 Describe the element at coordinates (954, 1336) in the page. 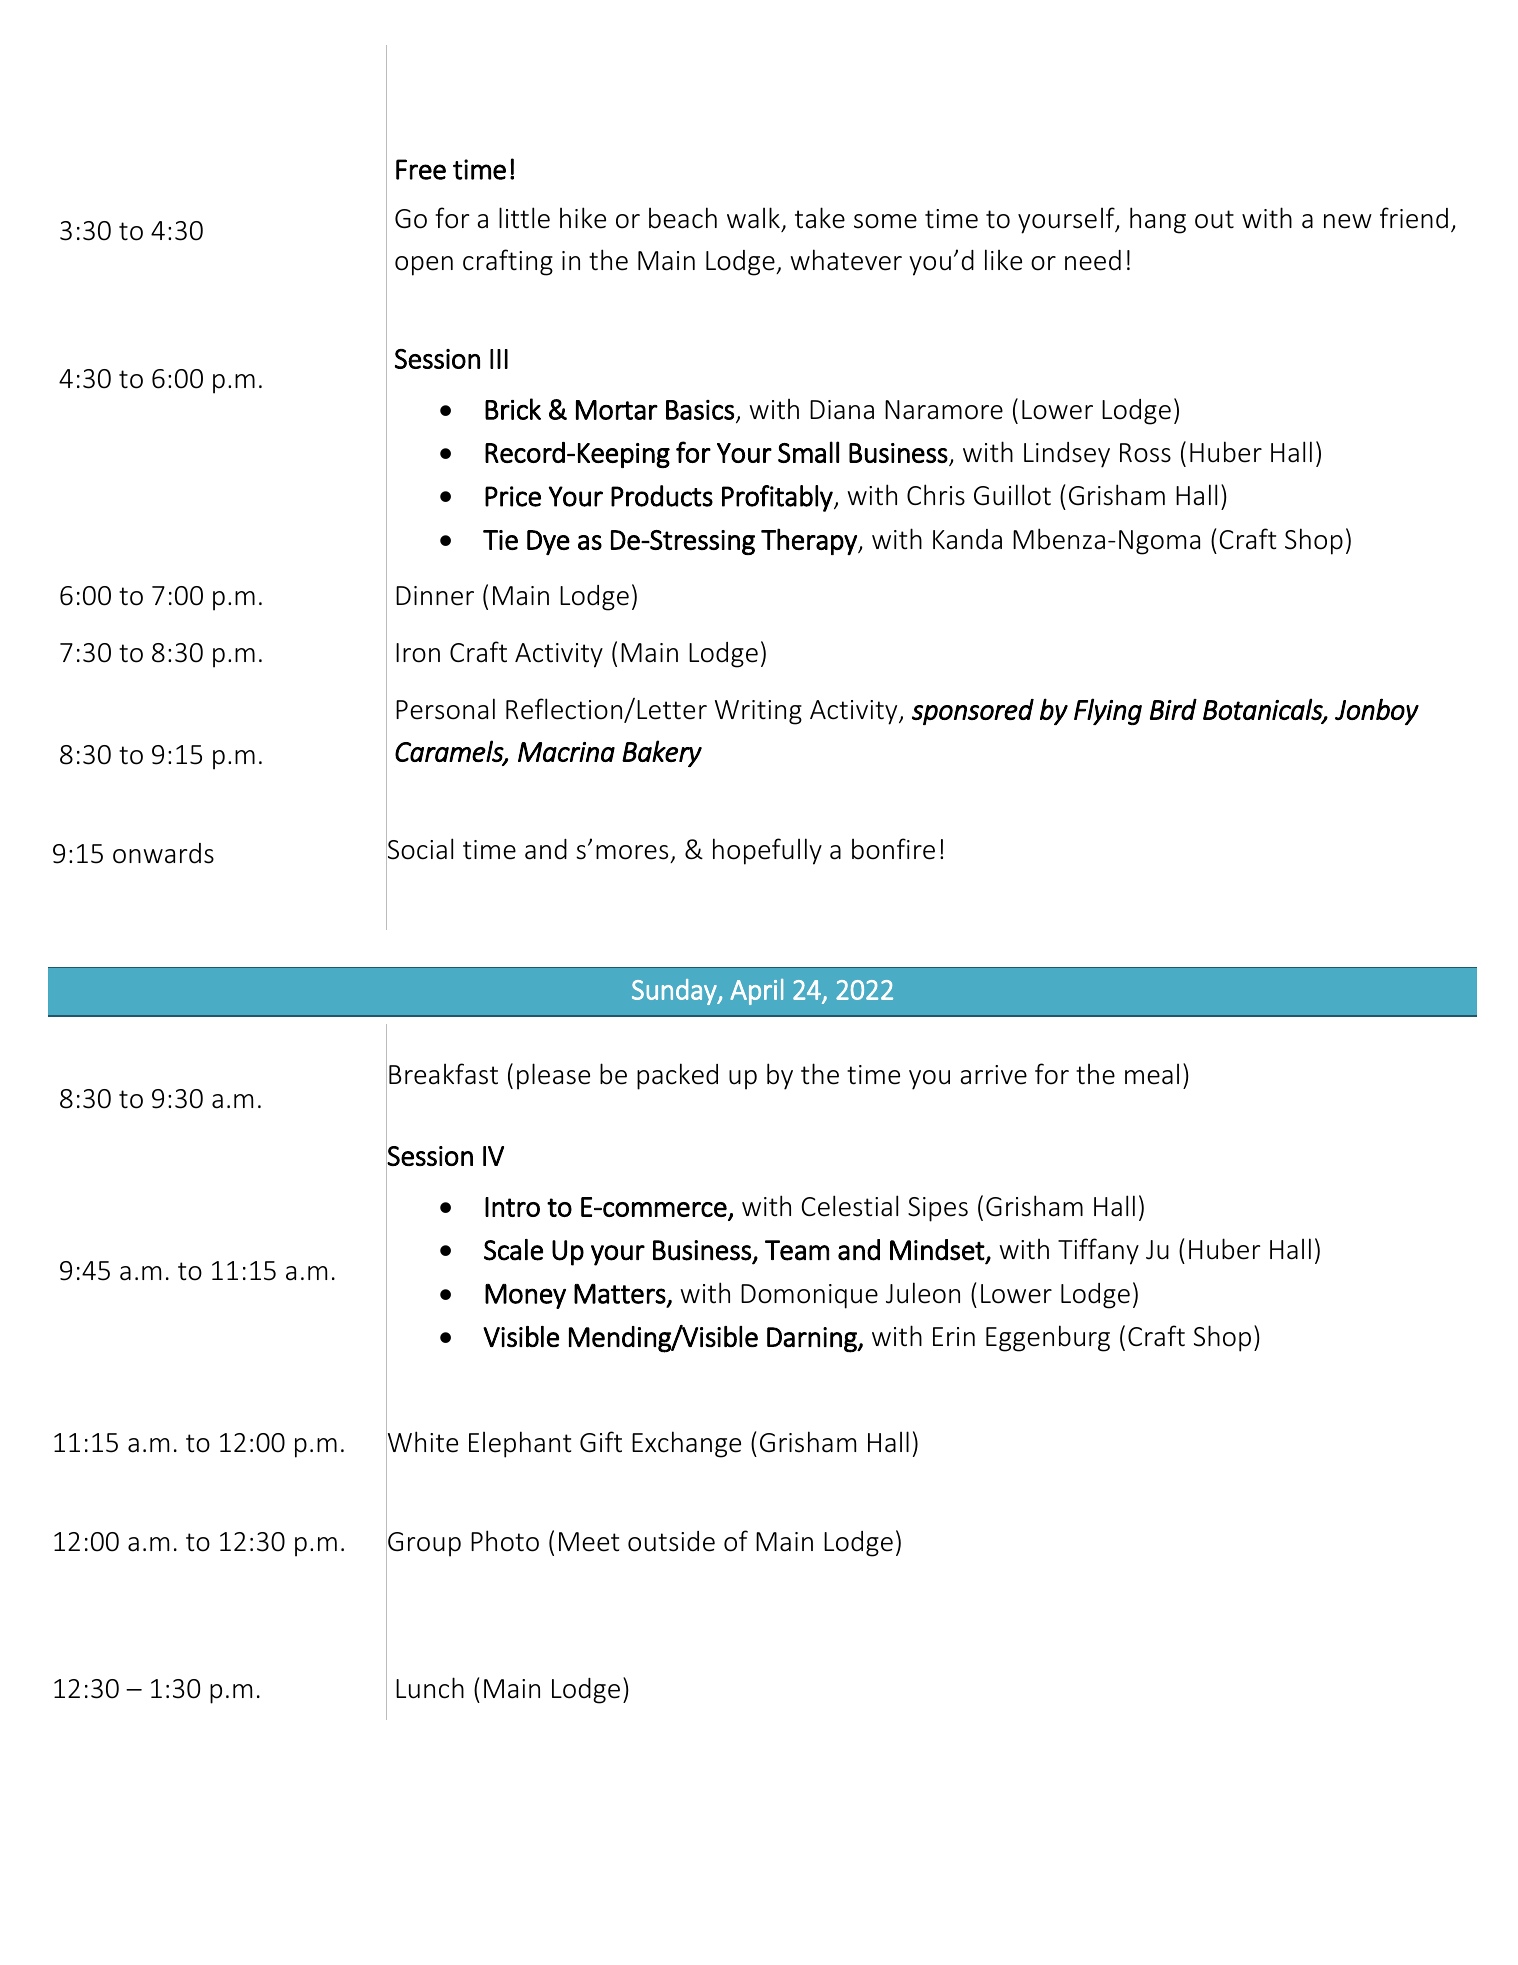

I see `Erin` at that location.
